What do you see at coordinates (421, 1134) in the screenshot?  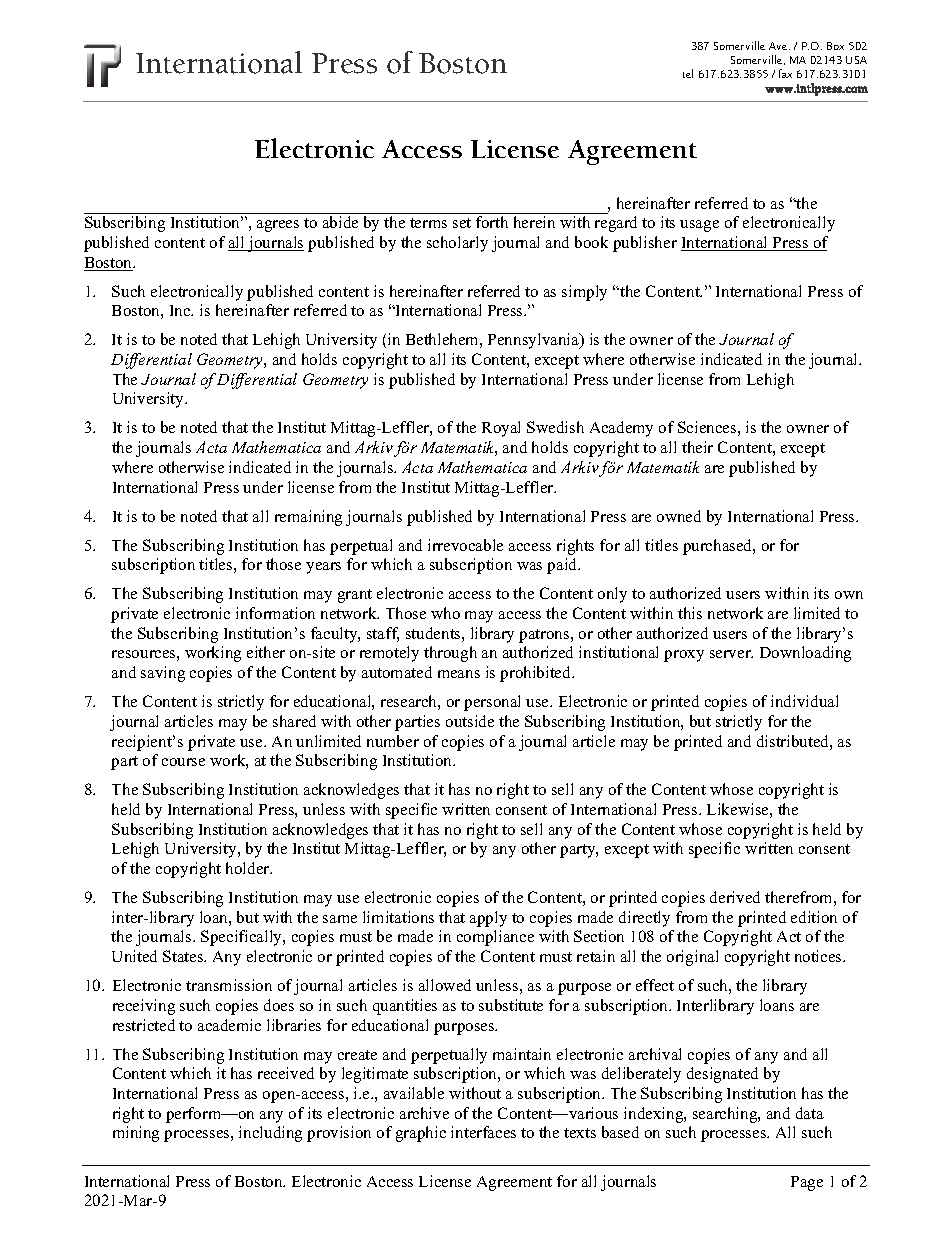 I see `graphic` at bounding box center [421, 1134].
